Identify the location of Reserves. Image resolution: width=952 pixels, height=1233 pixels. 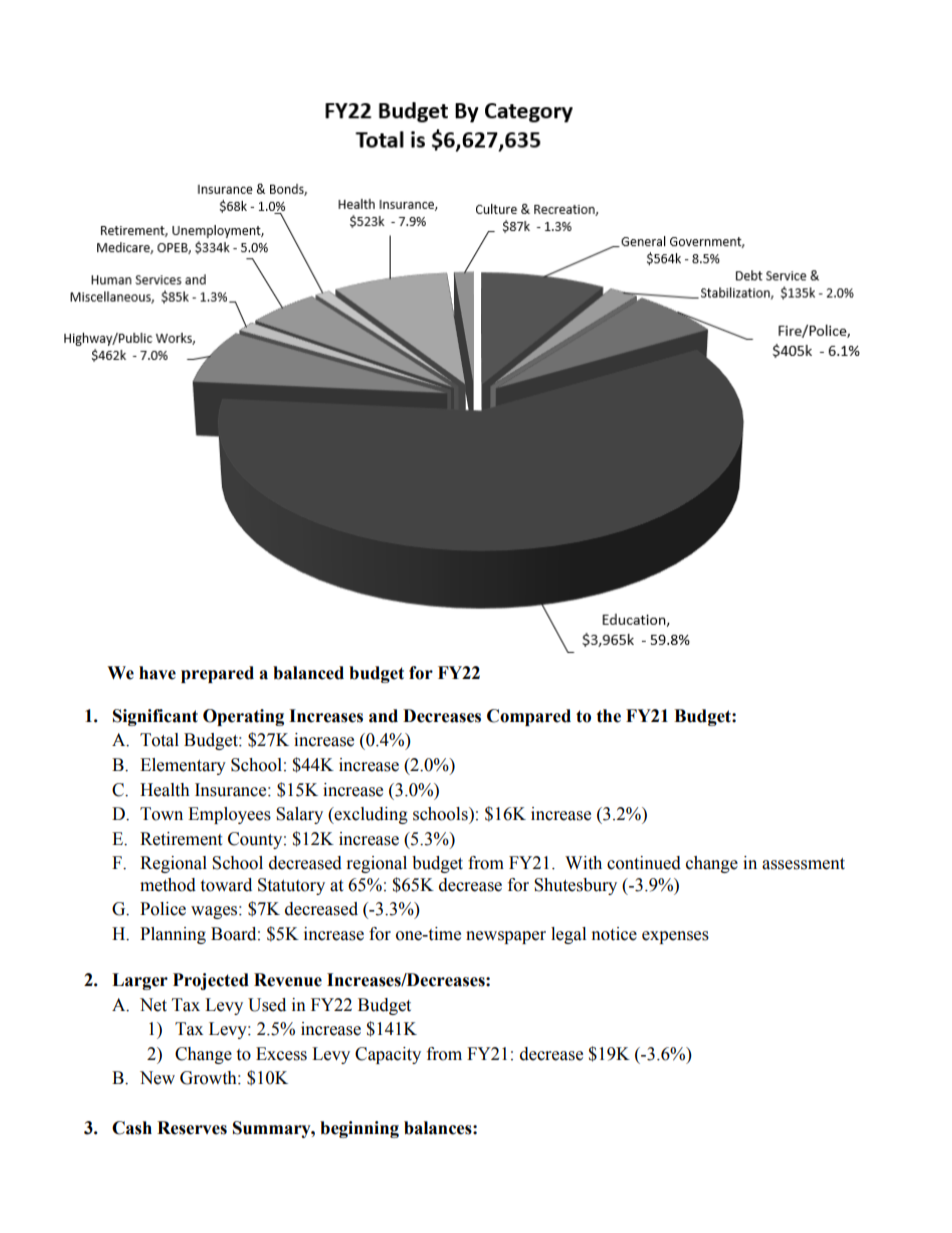
(192, 1128).
